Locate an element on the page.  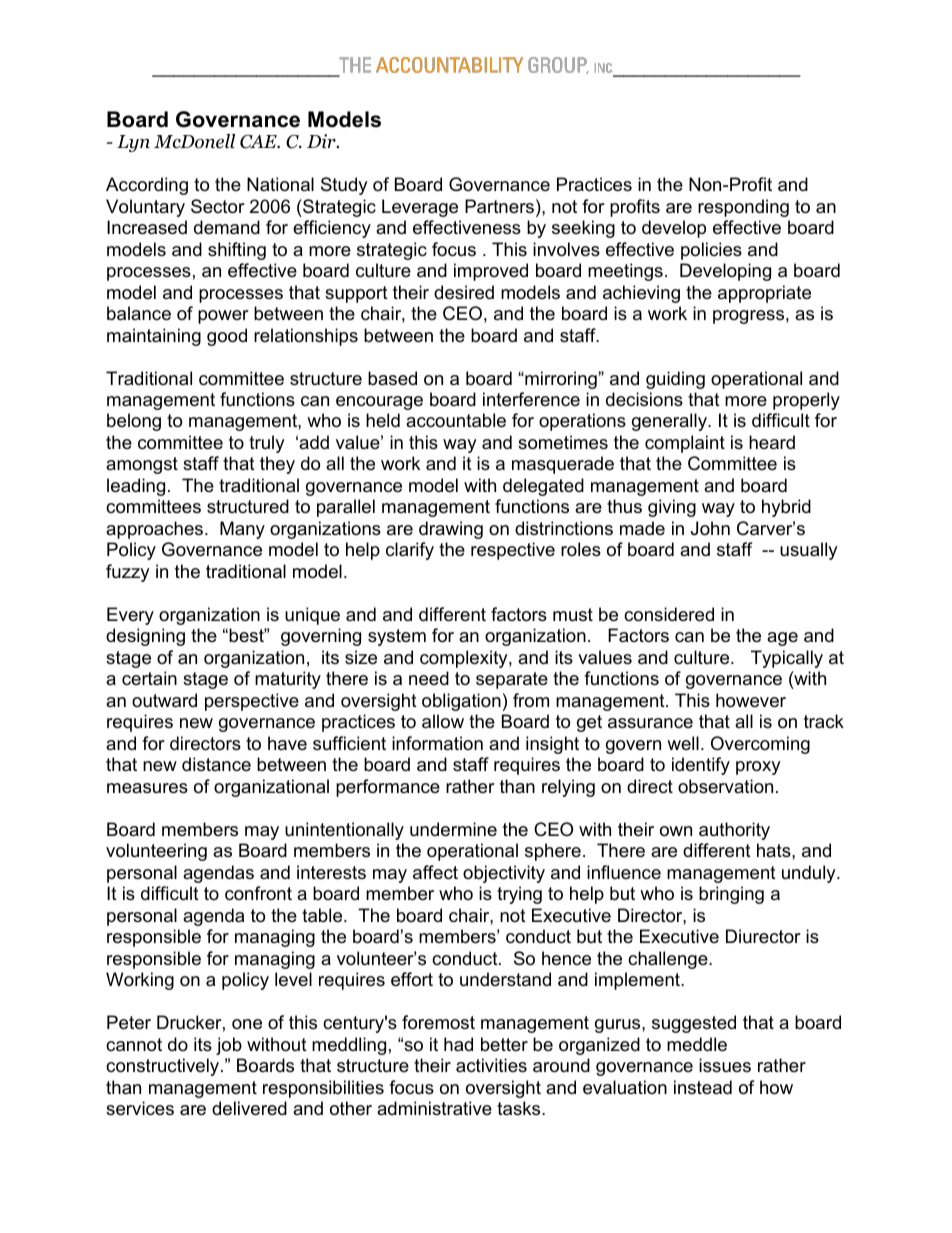
observation is located at coordinates (725, 786).
